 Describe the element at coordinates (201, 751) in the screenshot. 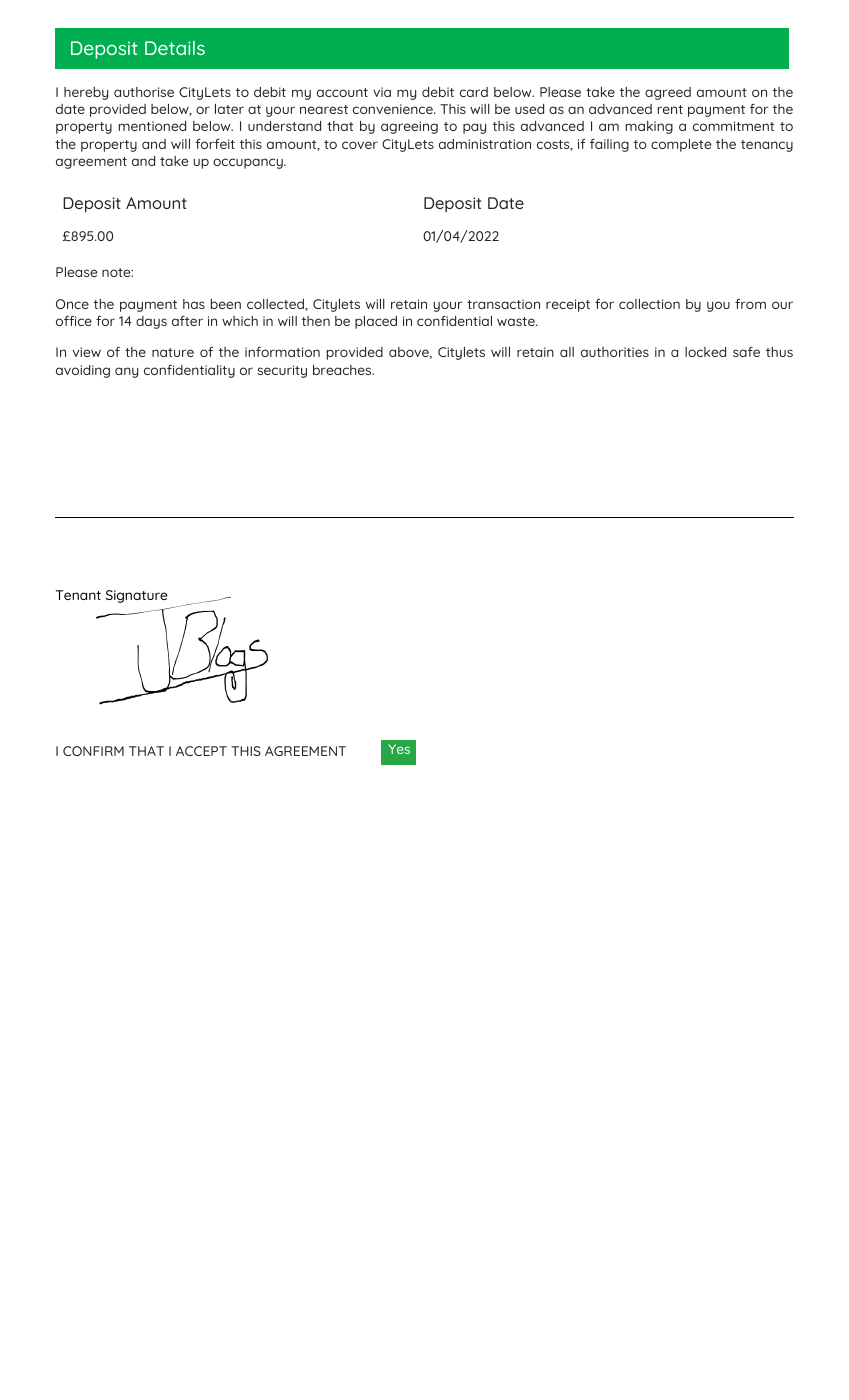

I see `ACCEPT` at that location.
